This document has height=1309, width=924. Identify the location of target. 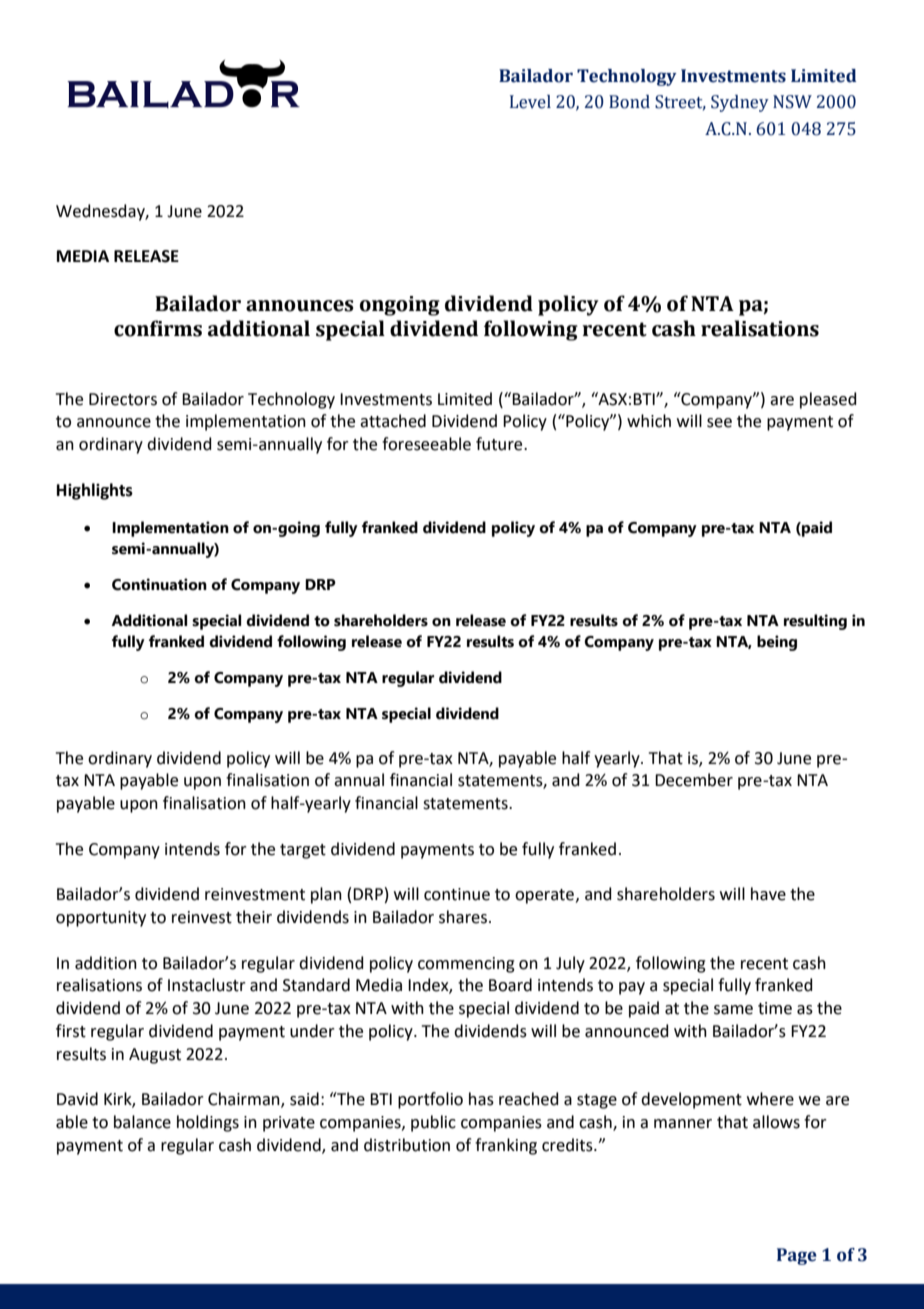
(303, 851).
